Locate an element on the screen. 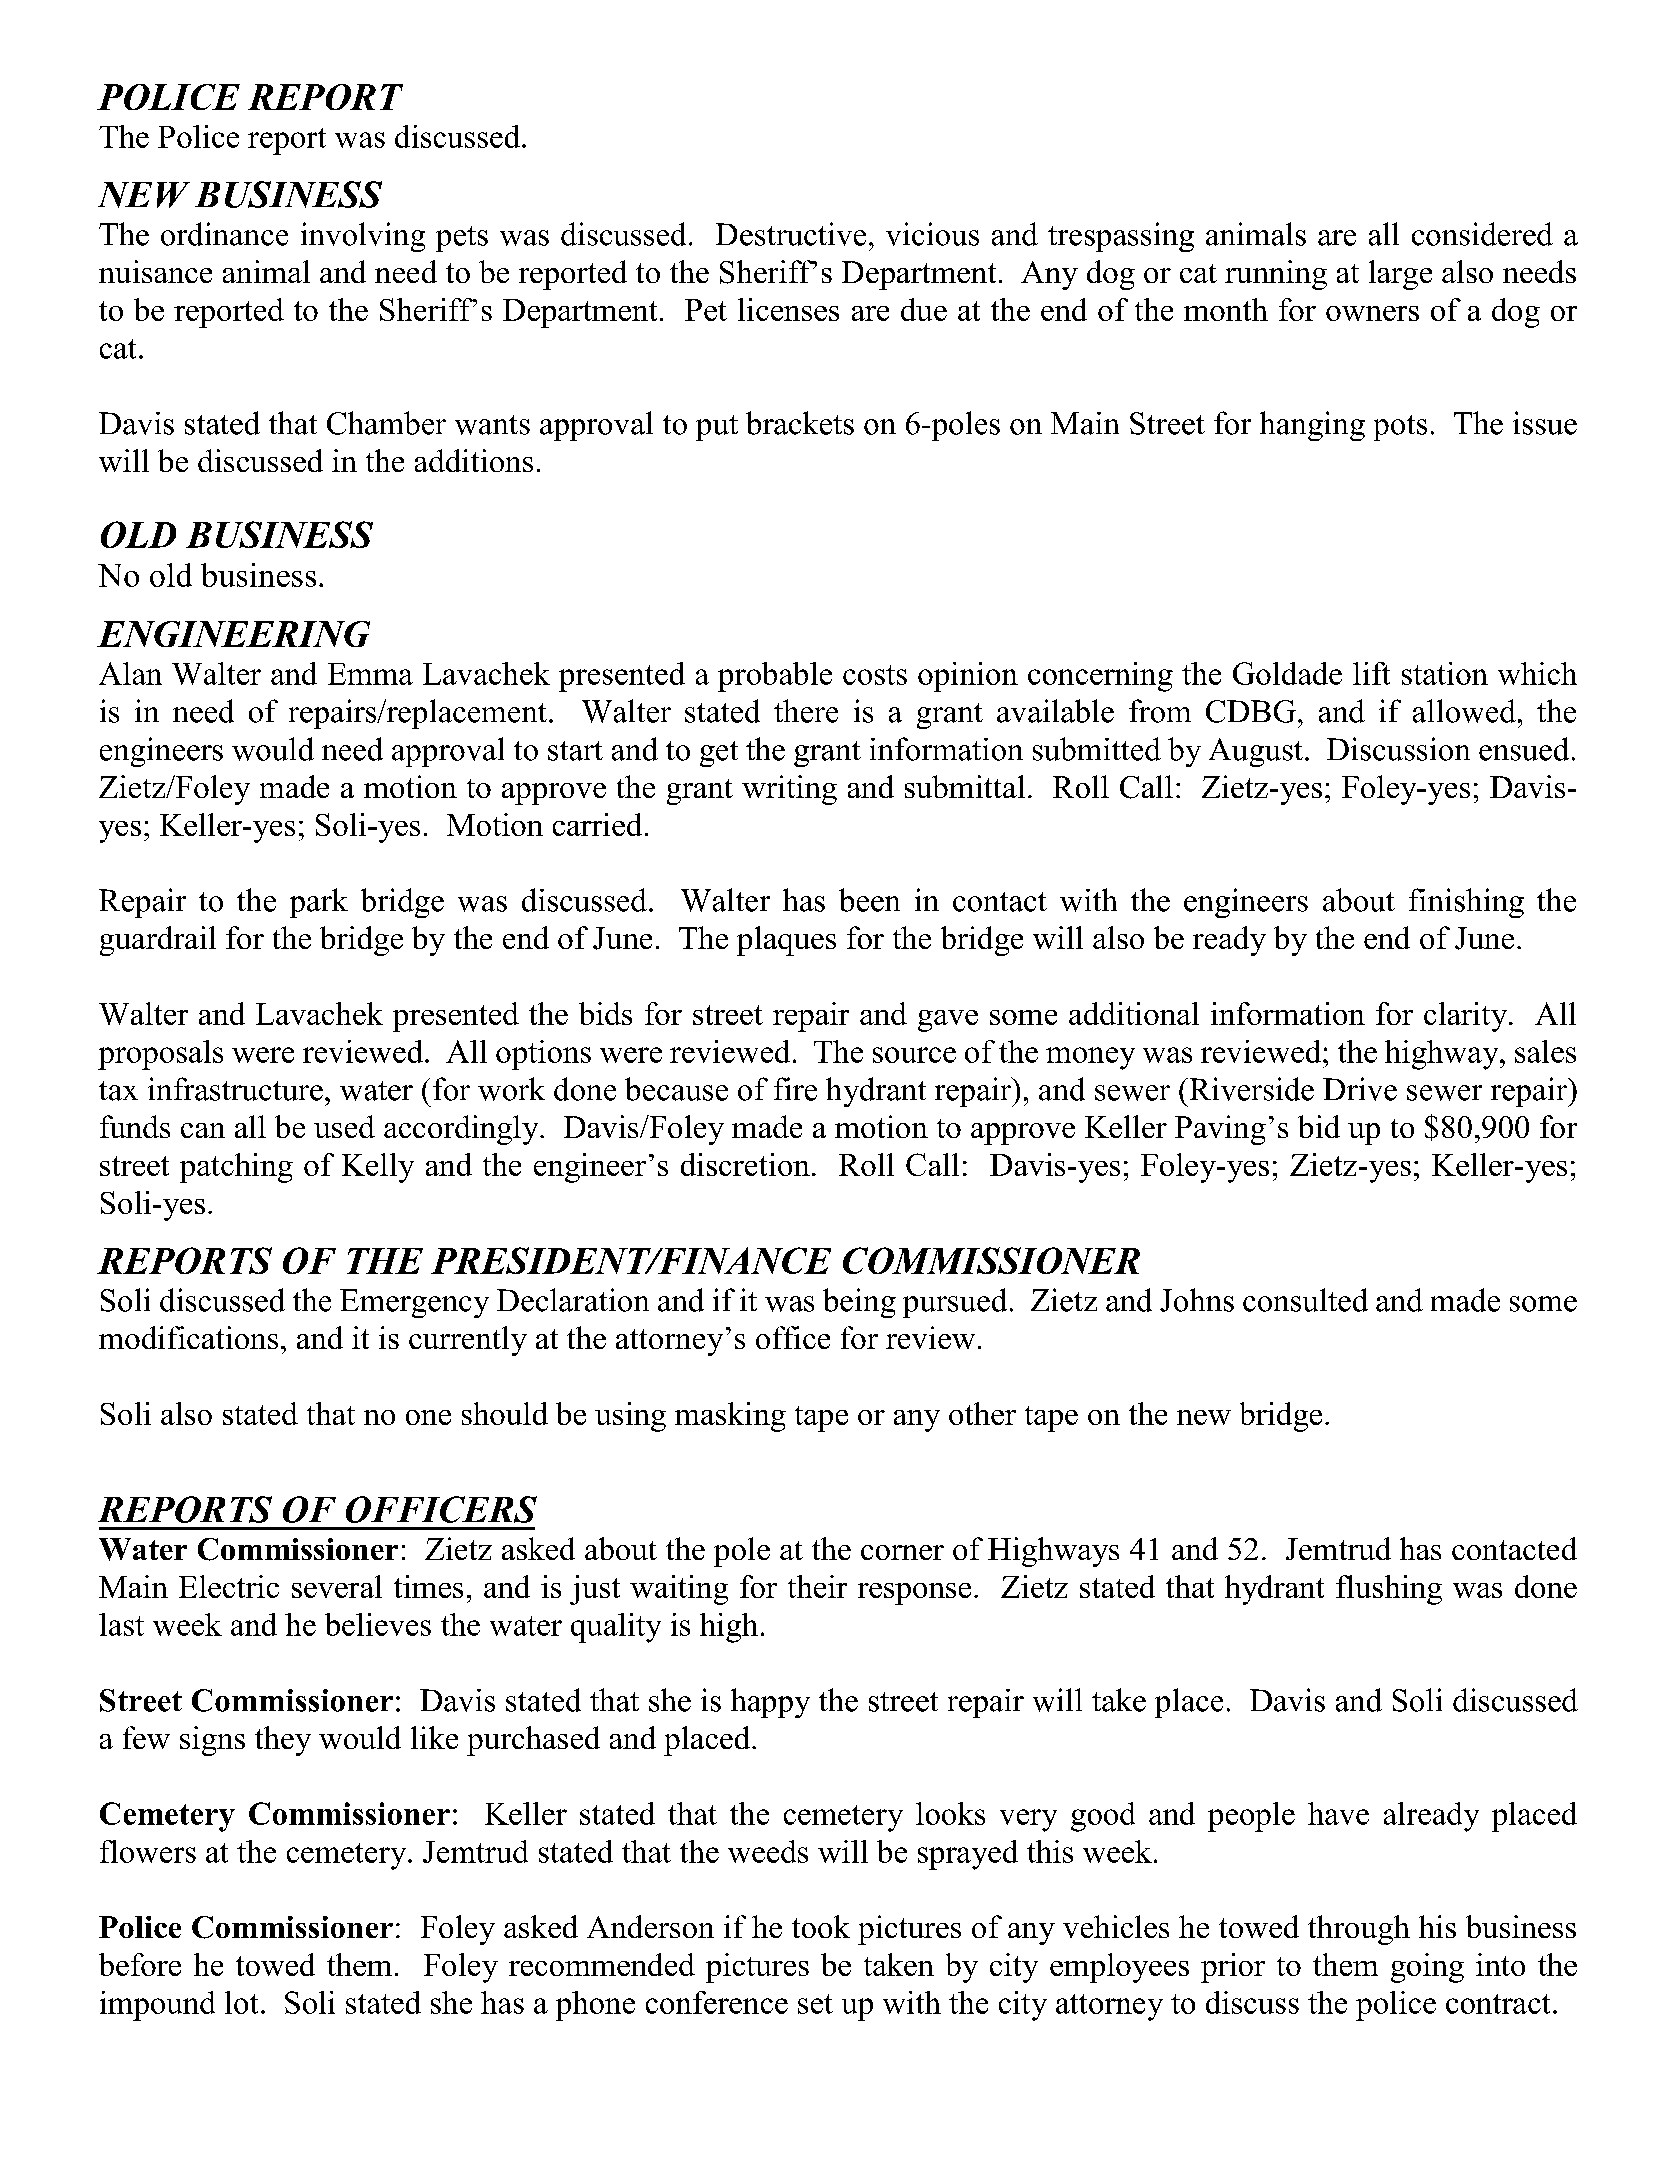 Image resolution: width=1676 pixels, height=2169 pixels. consulted is located at coordinates (1305, 1300).
